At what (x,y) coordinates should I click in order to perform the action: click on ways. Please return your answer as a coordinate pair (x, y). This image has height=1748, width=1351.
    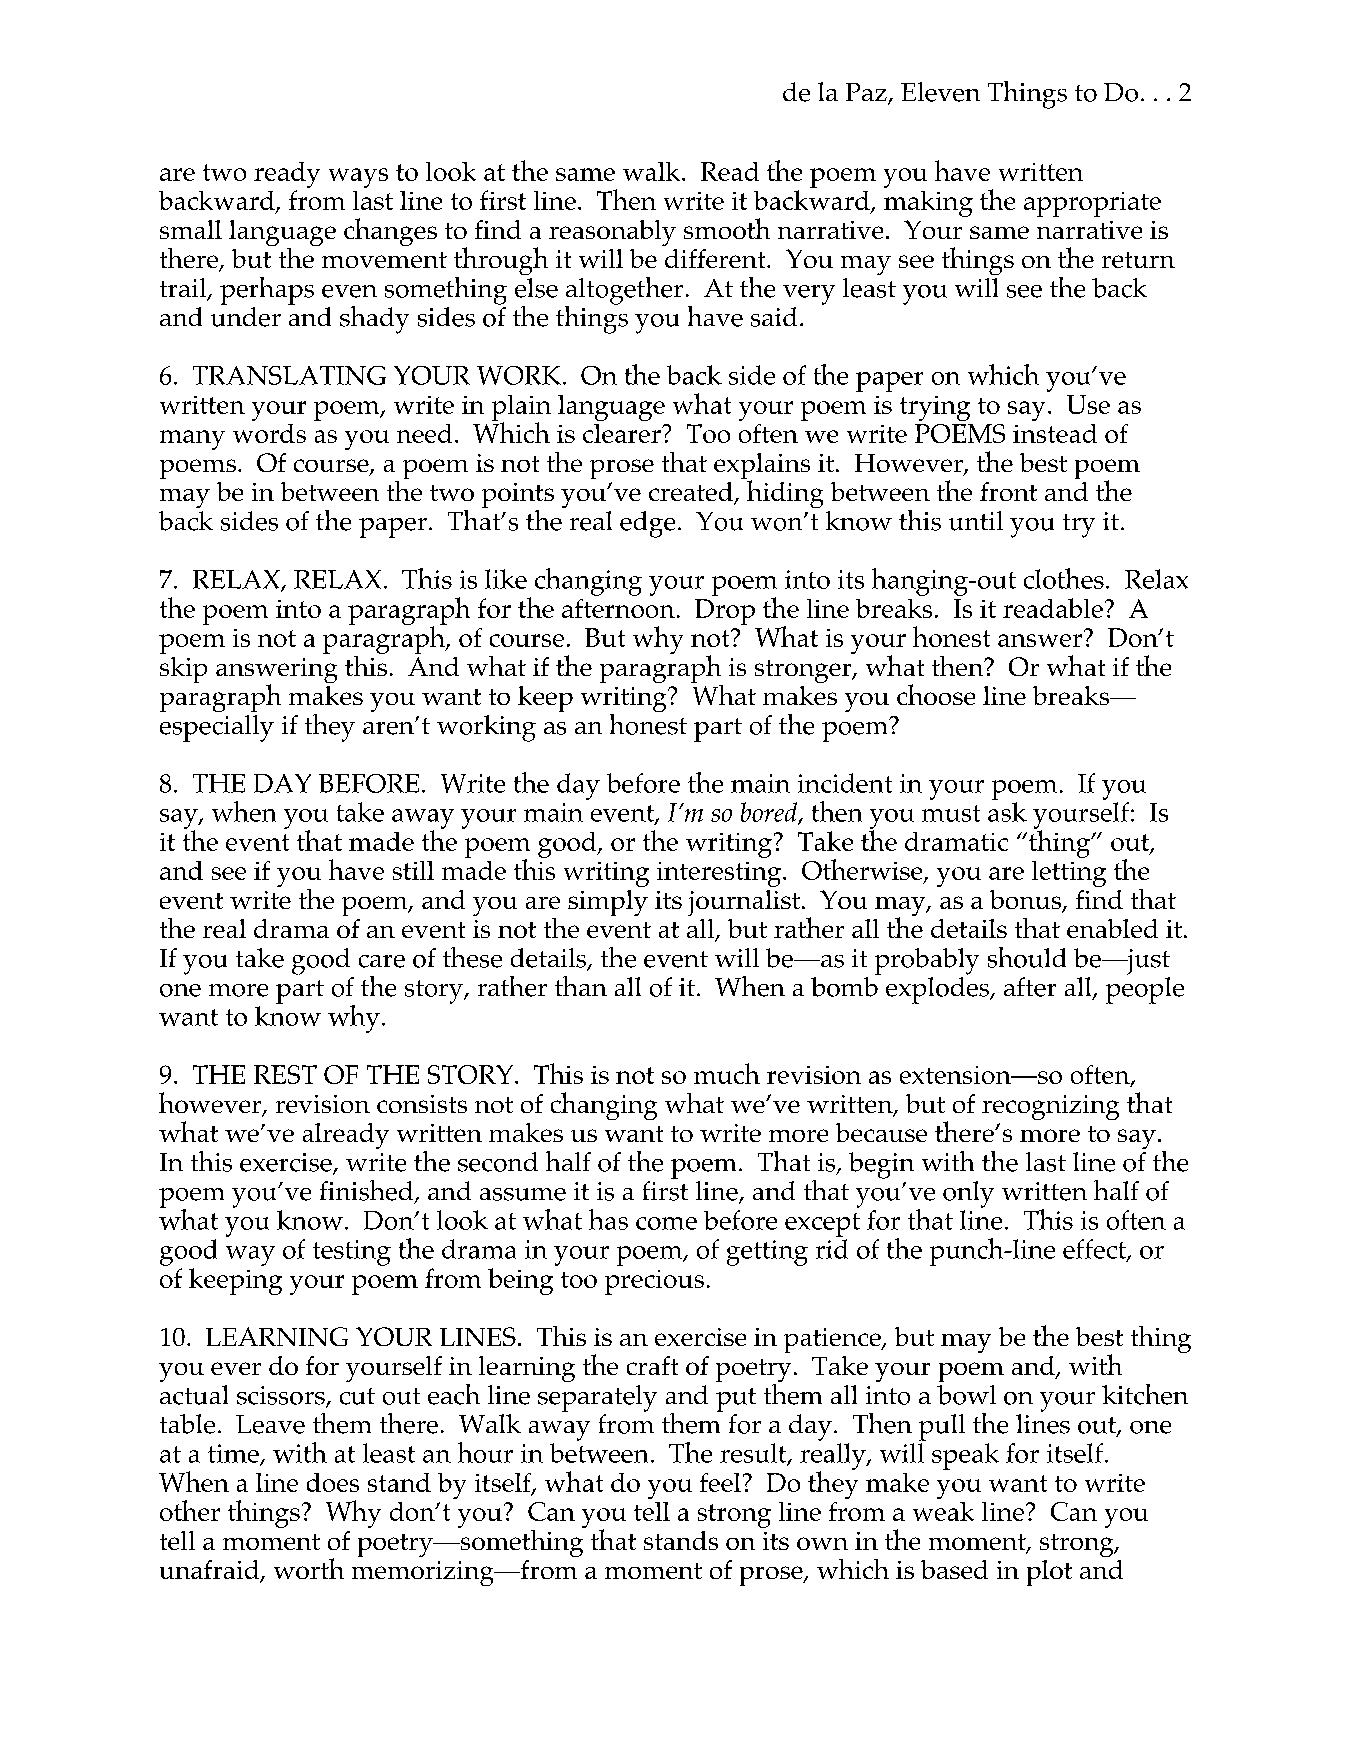
    Looking at the image, I should click on (358, 178).
